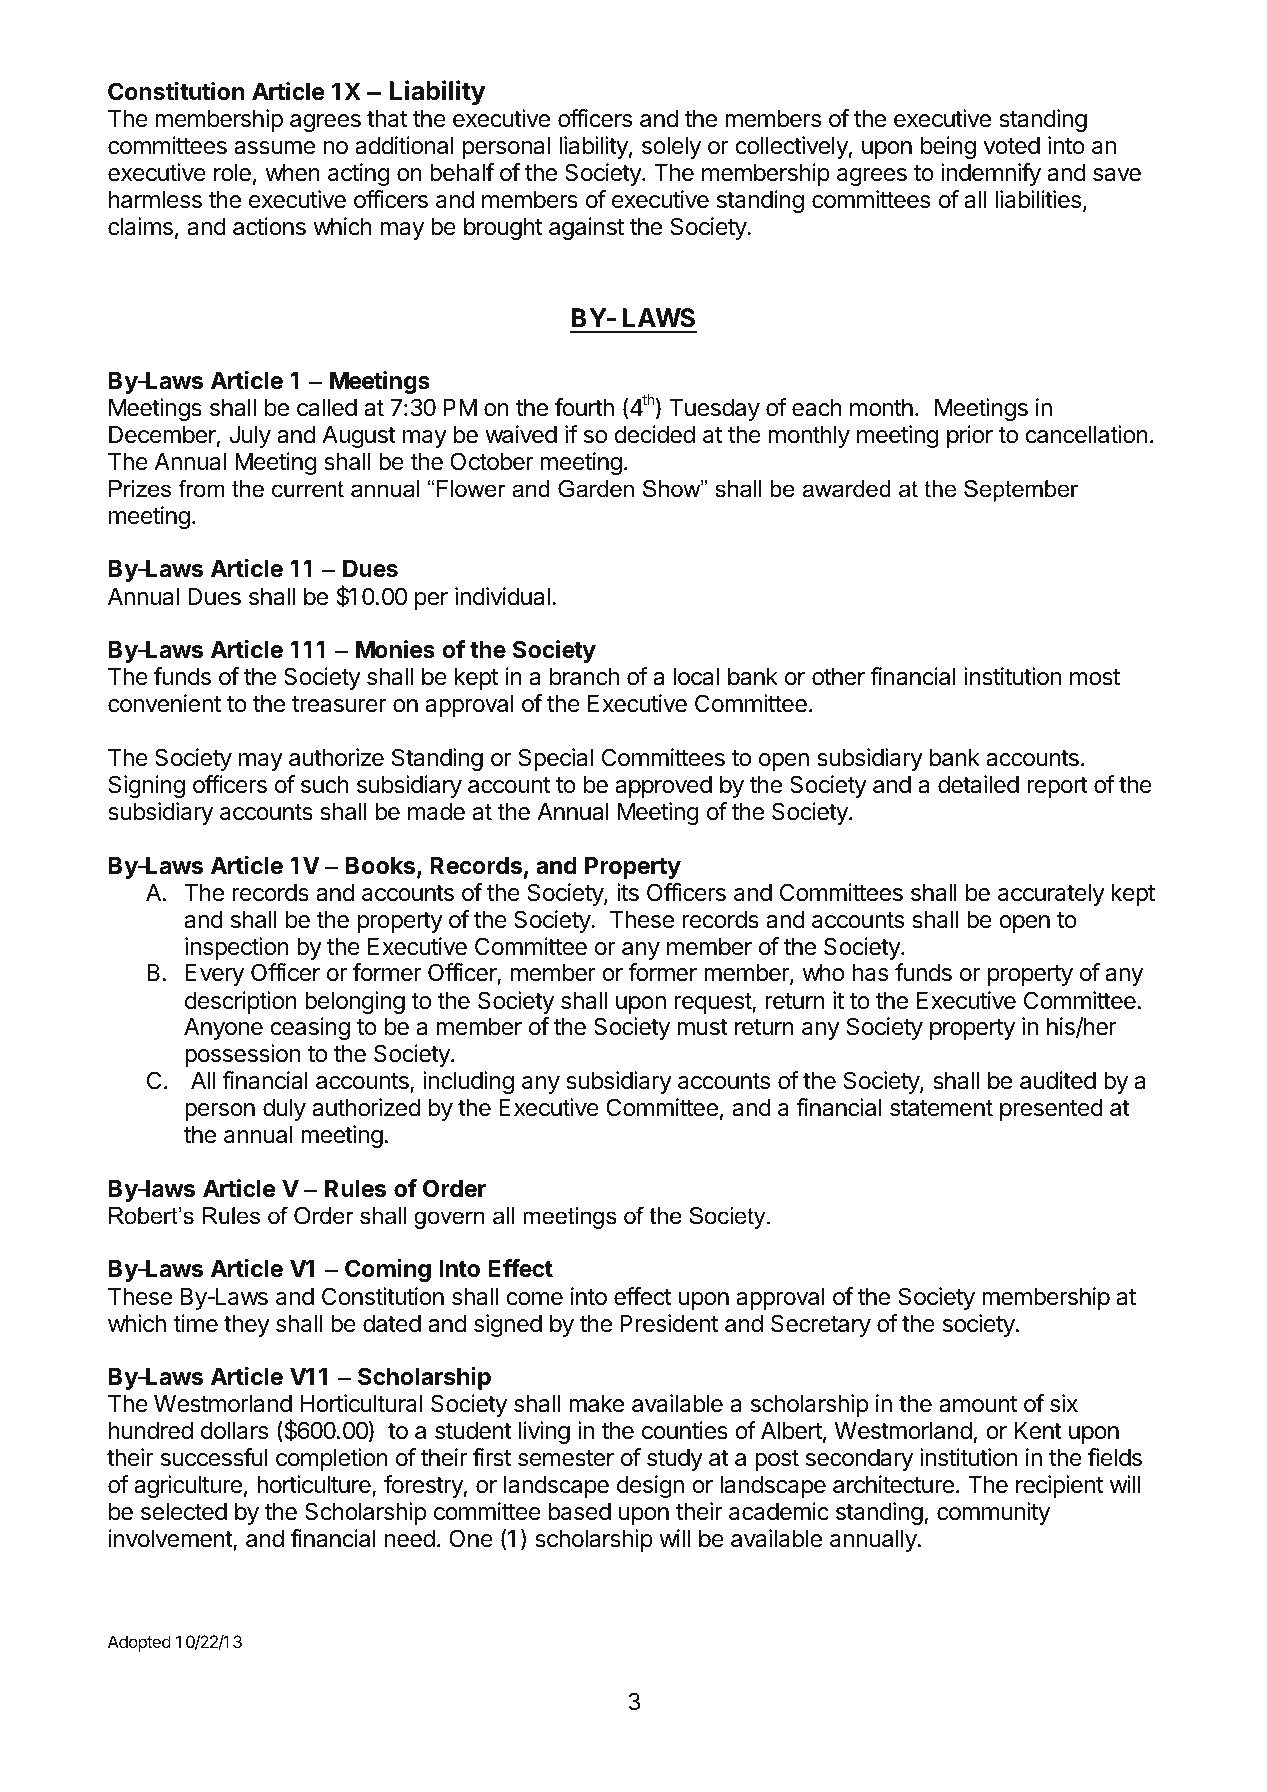 This screenshot has height=1792, width=1267. What do you see at coordinates (584, 677) in the screenshot?
I see `branch` at bounding box center [584, 677].
